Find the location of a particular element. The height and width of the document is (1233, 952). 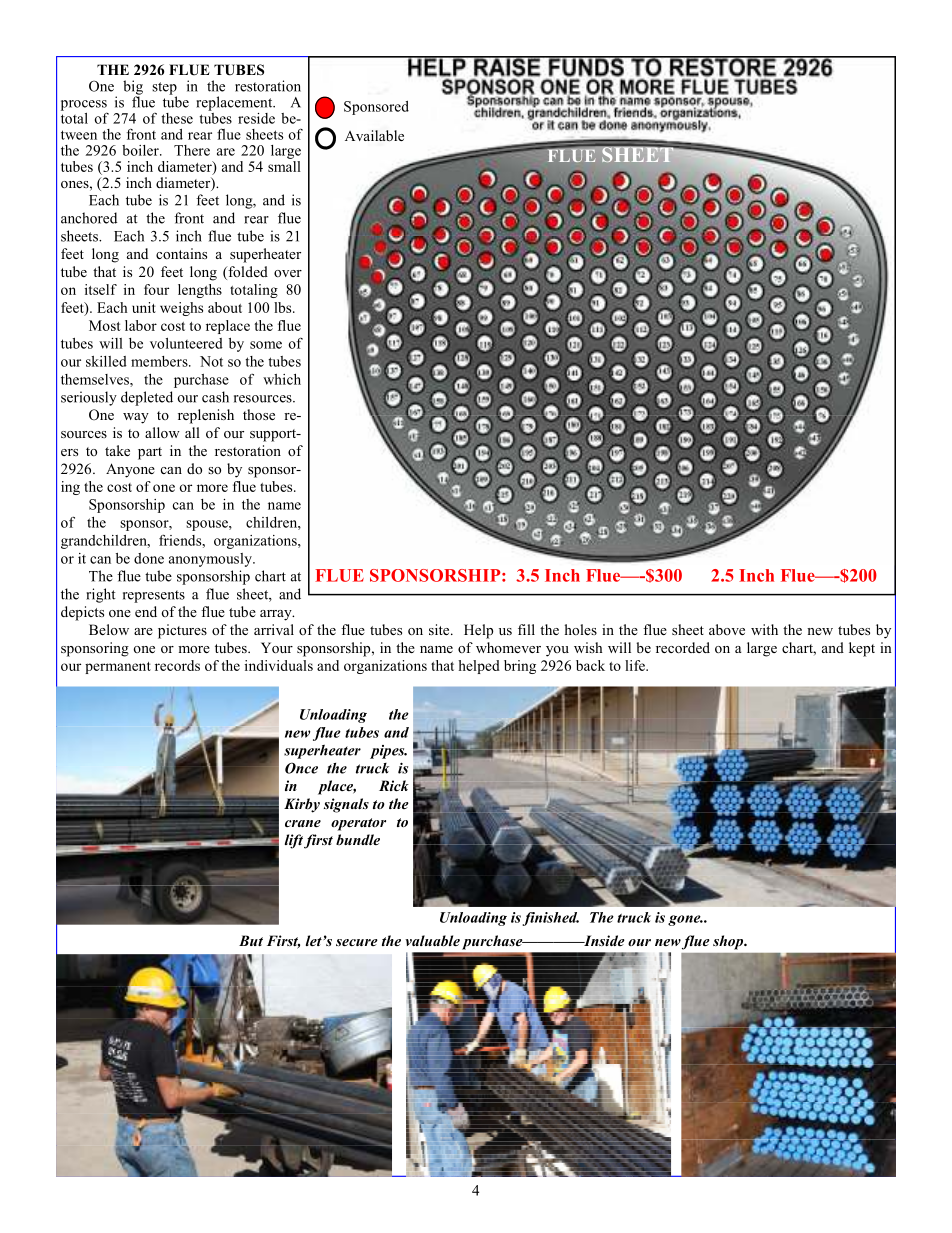

pipes is located at coordinates (388, 752).
